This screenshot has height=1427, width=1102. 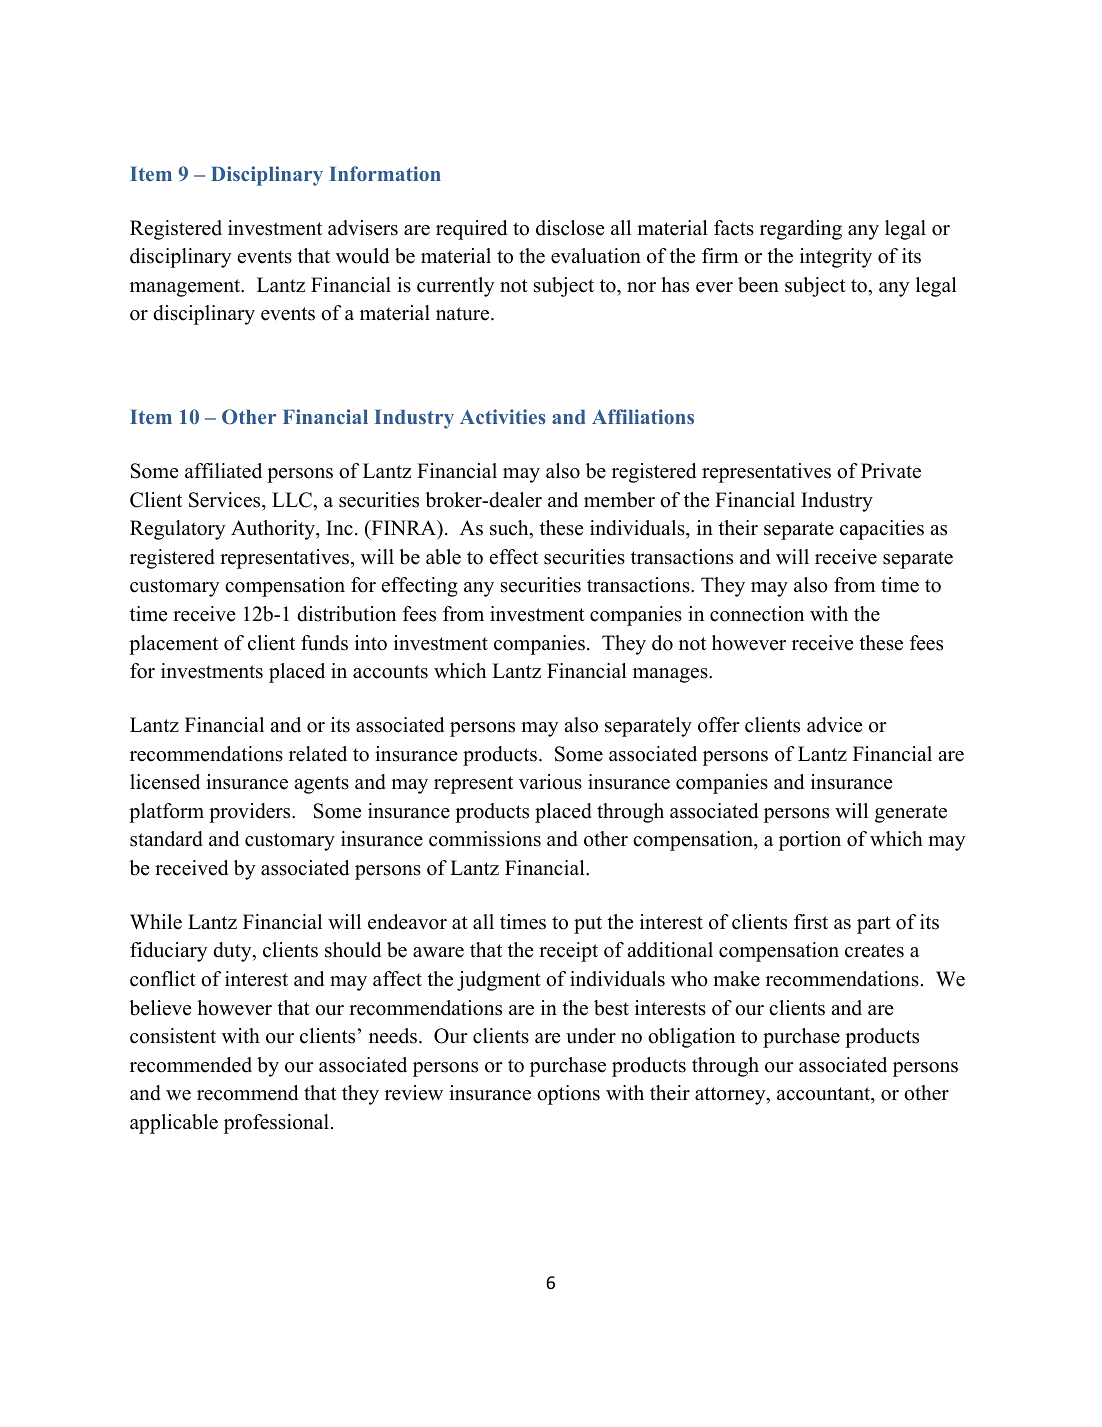 I want to click on disclose, so click(x=570, y=228).
